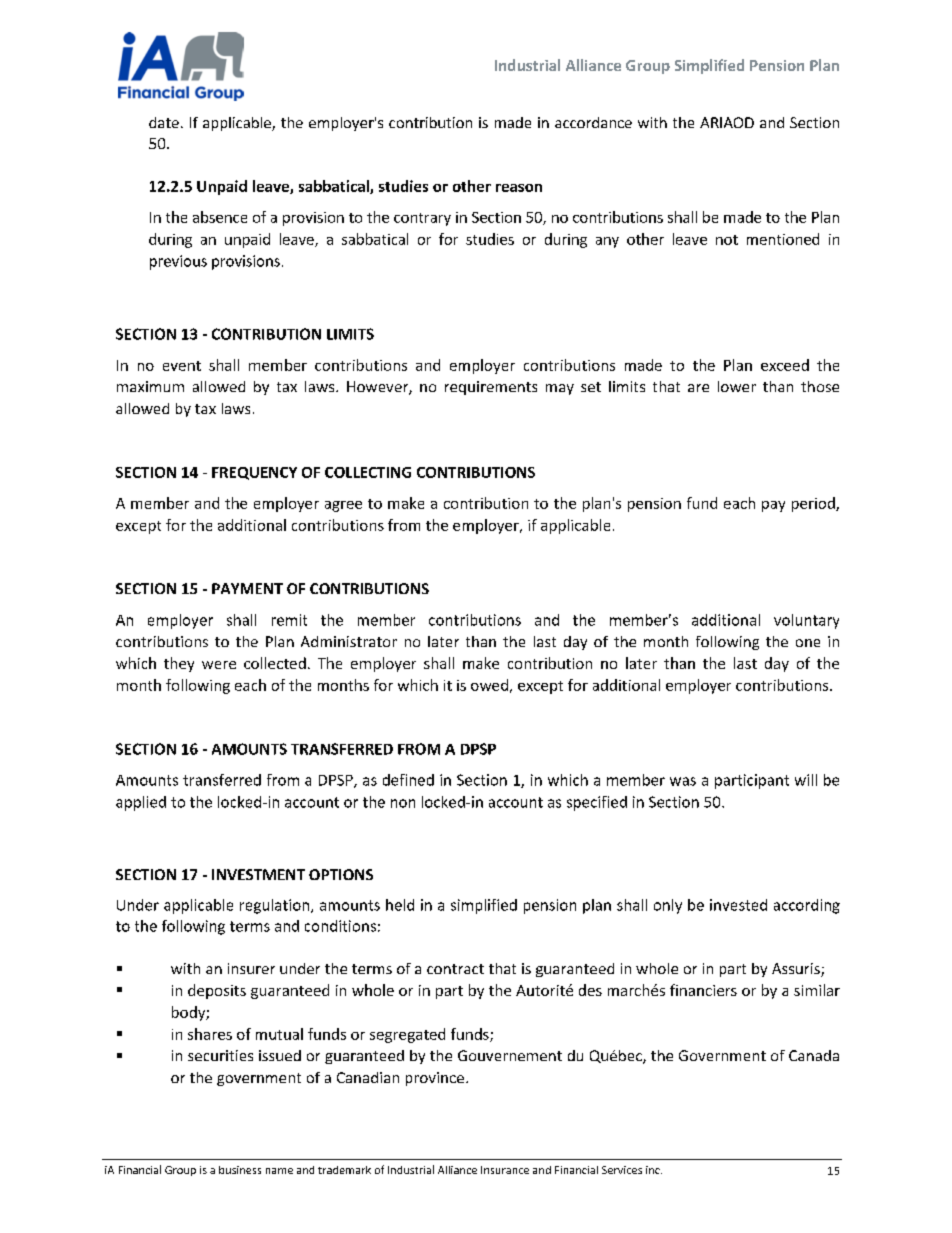  What do you see at coordinates (622, 1170) in the document?
I see `Services` at bounding box center [622, 1170].
